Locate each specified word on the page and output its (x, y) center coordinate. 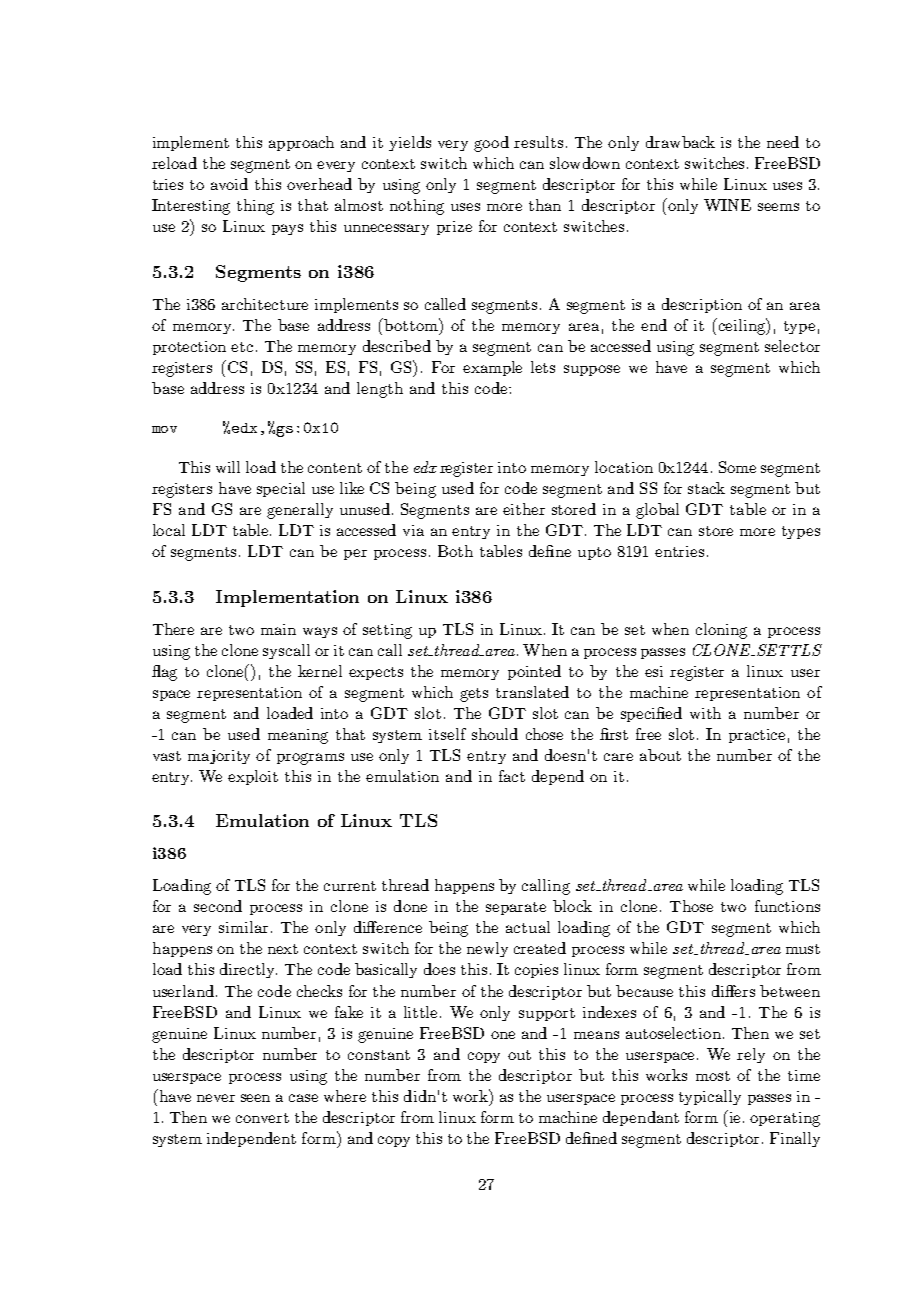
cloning (721, 631)
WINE (727, 205)
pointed (534, 672)
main (278, 629)
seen (255, 1098)
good (491, 144)
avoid (229, 184)
